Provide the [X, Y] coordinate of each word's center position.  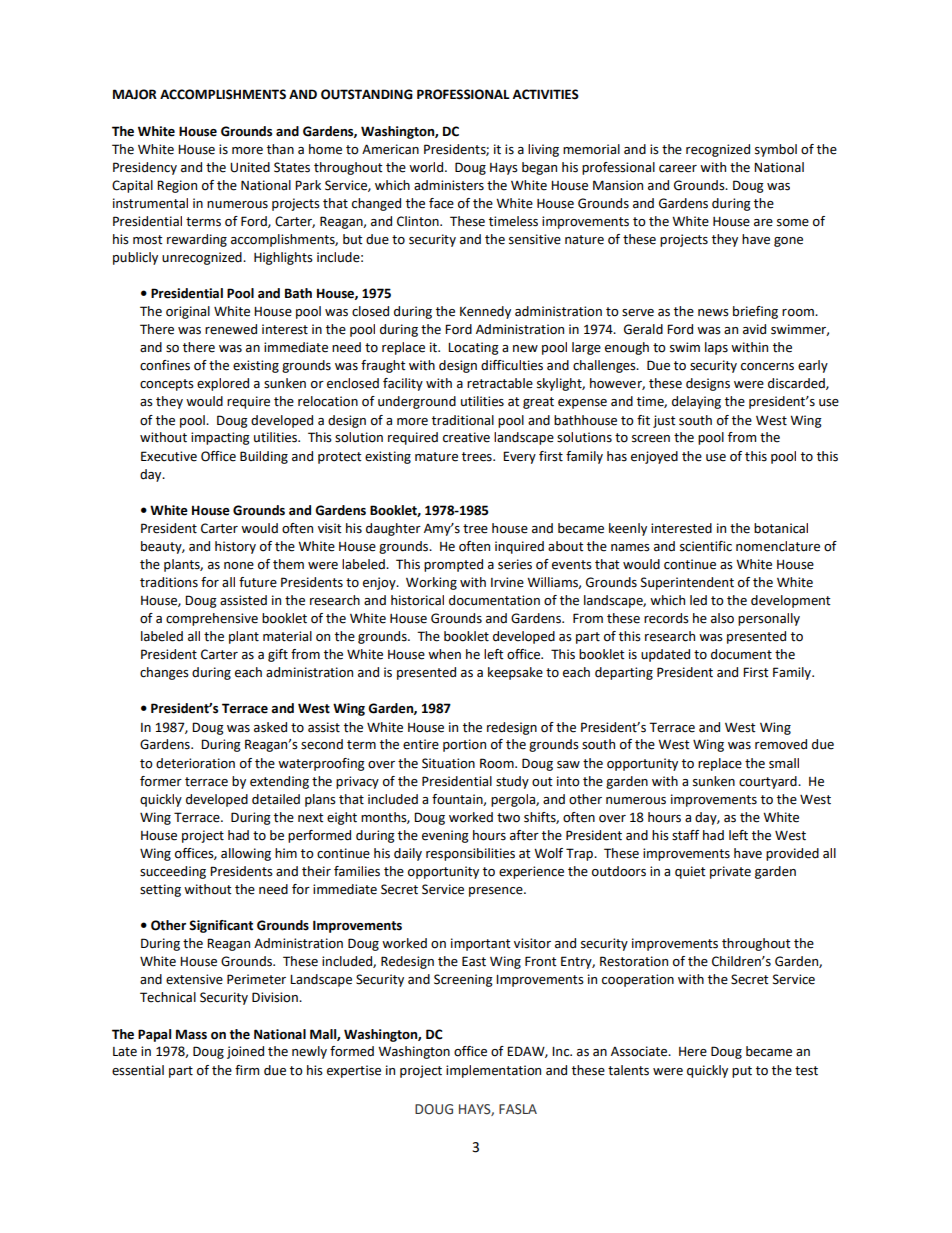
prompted [453, 565]
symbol [776, 150]
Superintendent [687, 583]
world [426, 167]
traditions [169, 582]
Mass [191, 1034]
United [250, 167]
